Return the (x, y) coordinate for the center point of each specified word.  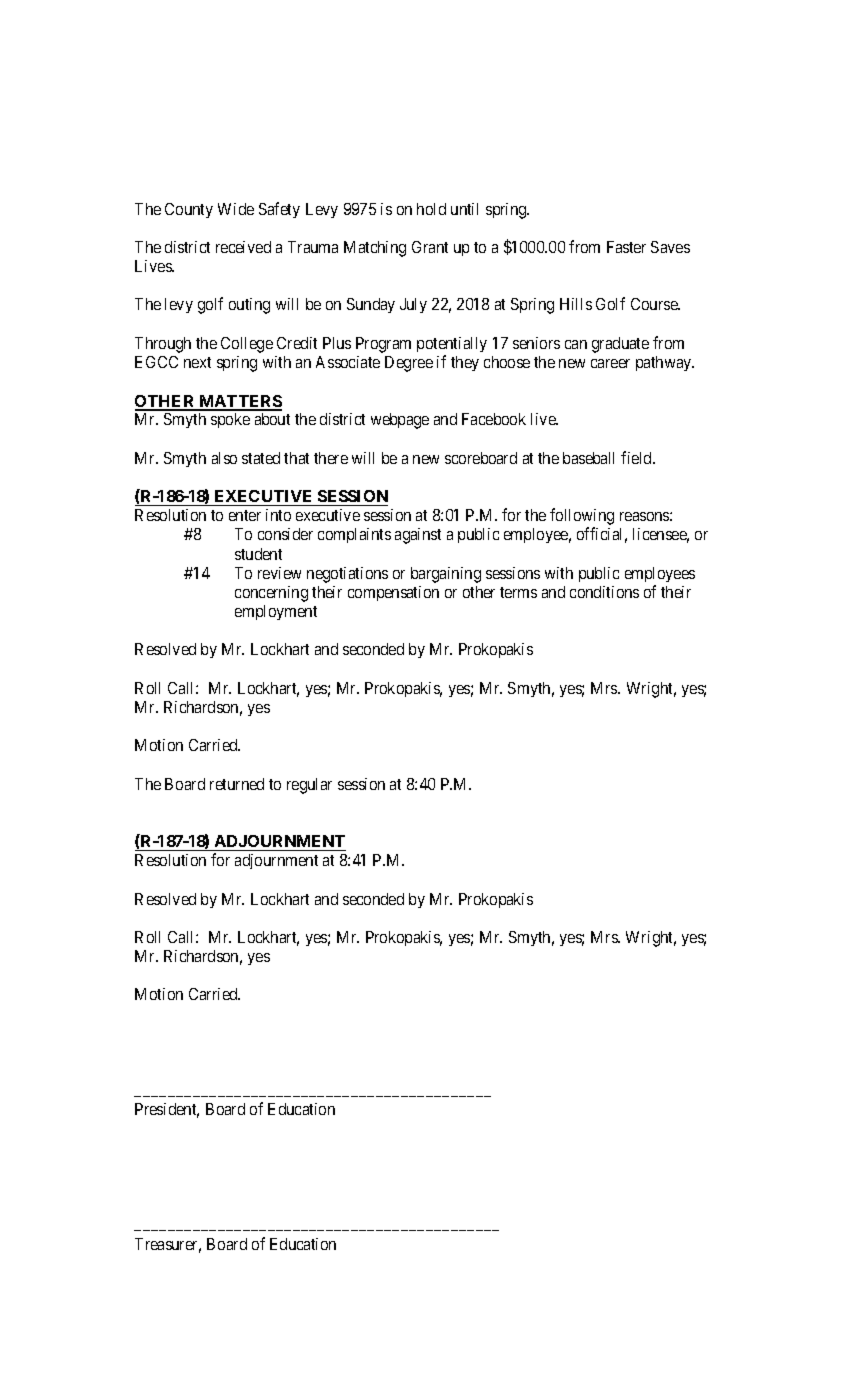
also (224, 458)
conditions (604, 592)
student (258, 554)
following (582, 518)
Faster (626, 247)
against (418, 536)
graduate (620, 345)
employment (276, 612)
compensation (393, 593)
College (247, 345)
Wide (236, 209)
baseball (588, 458)
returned (237, 784)
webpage (400, 421)
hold (431, 209)
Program (383, 345)
